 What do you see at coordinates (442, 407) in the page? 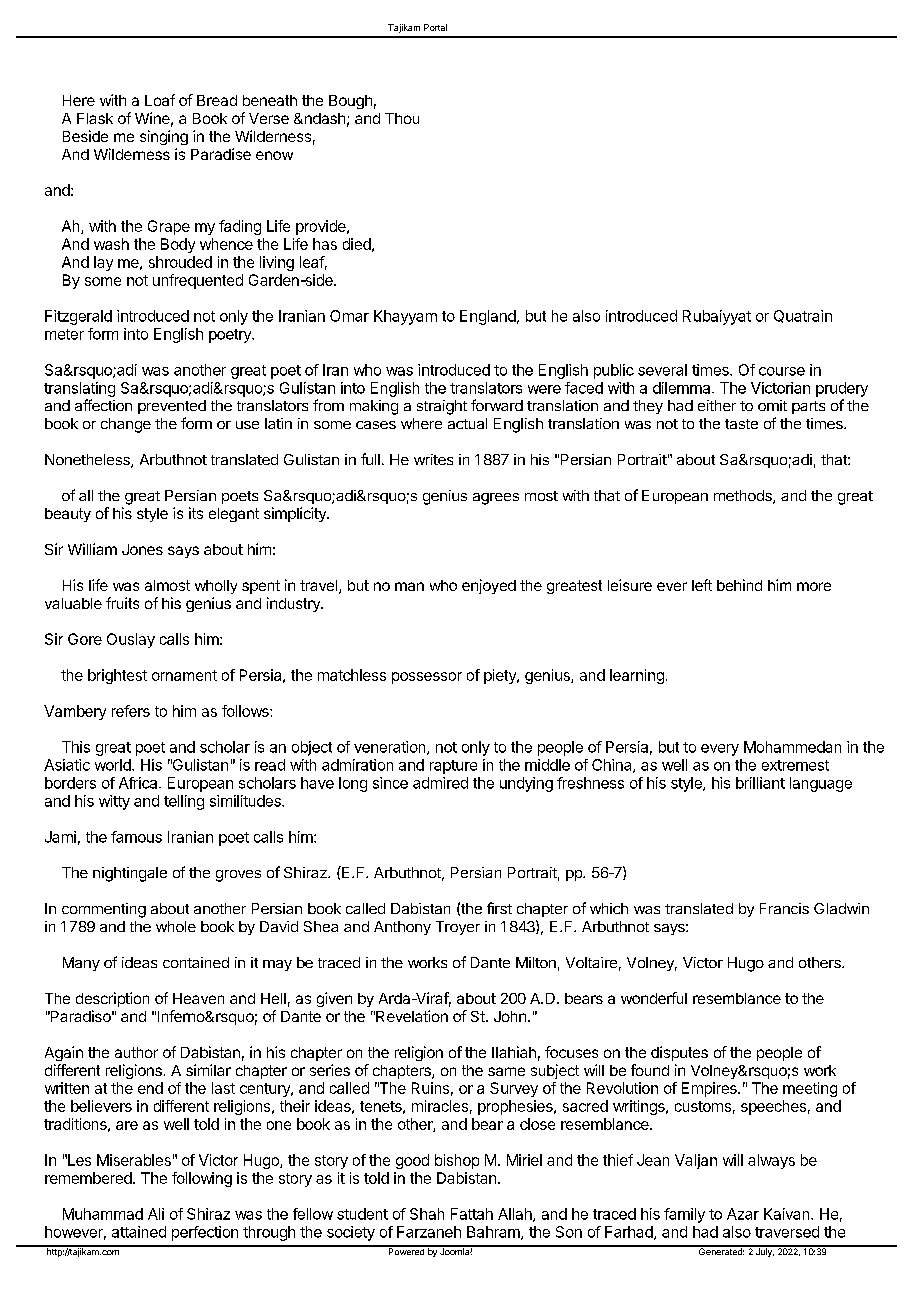
I see `straight` at bounding box center [442, 407].
